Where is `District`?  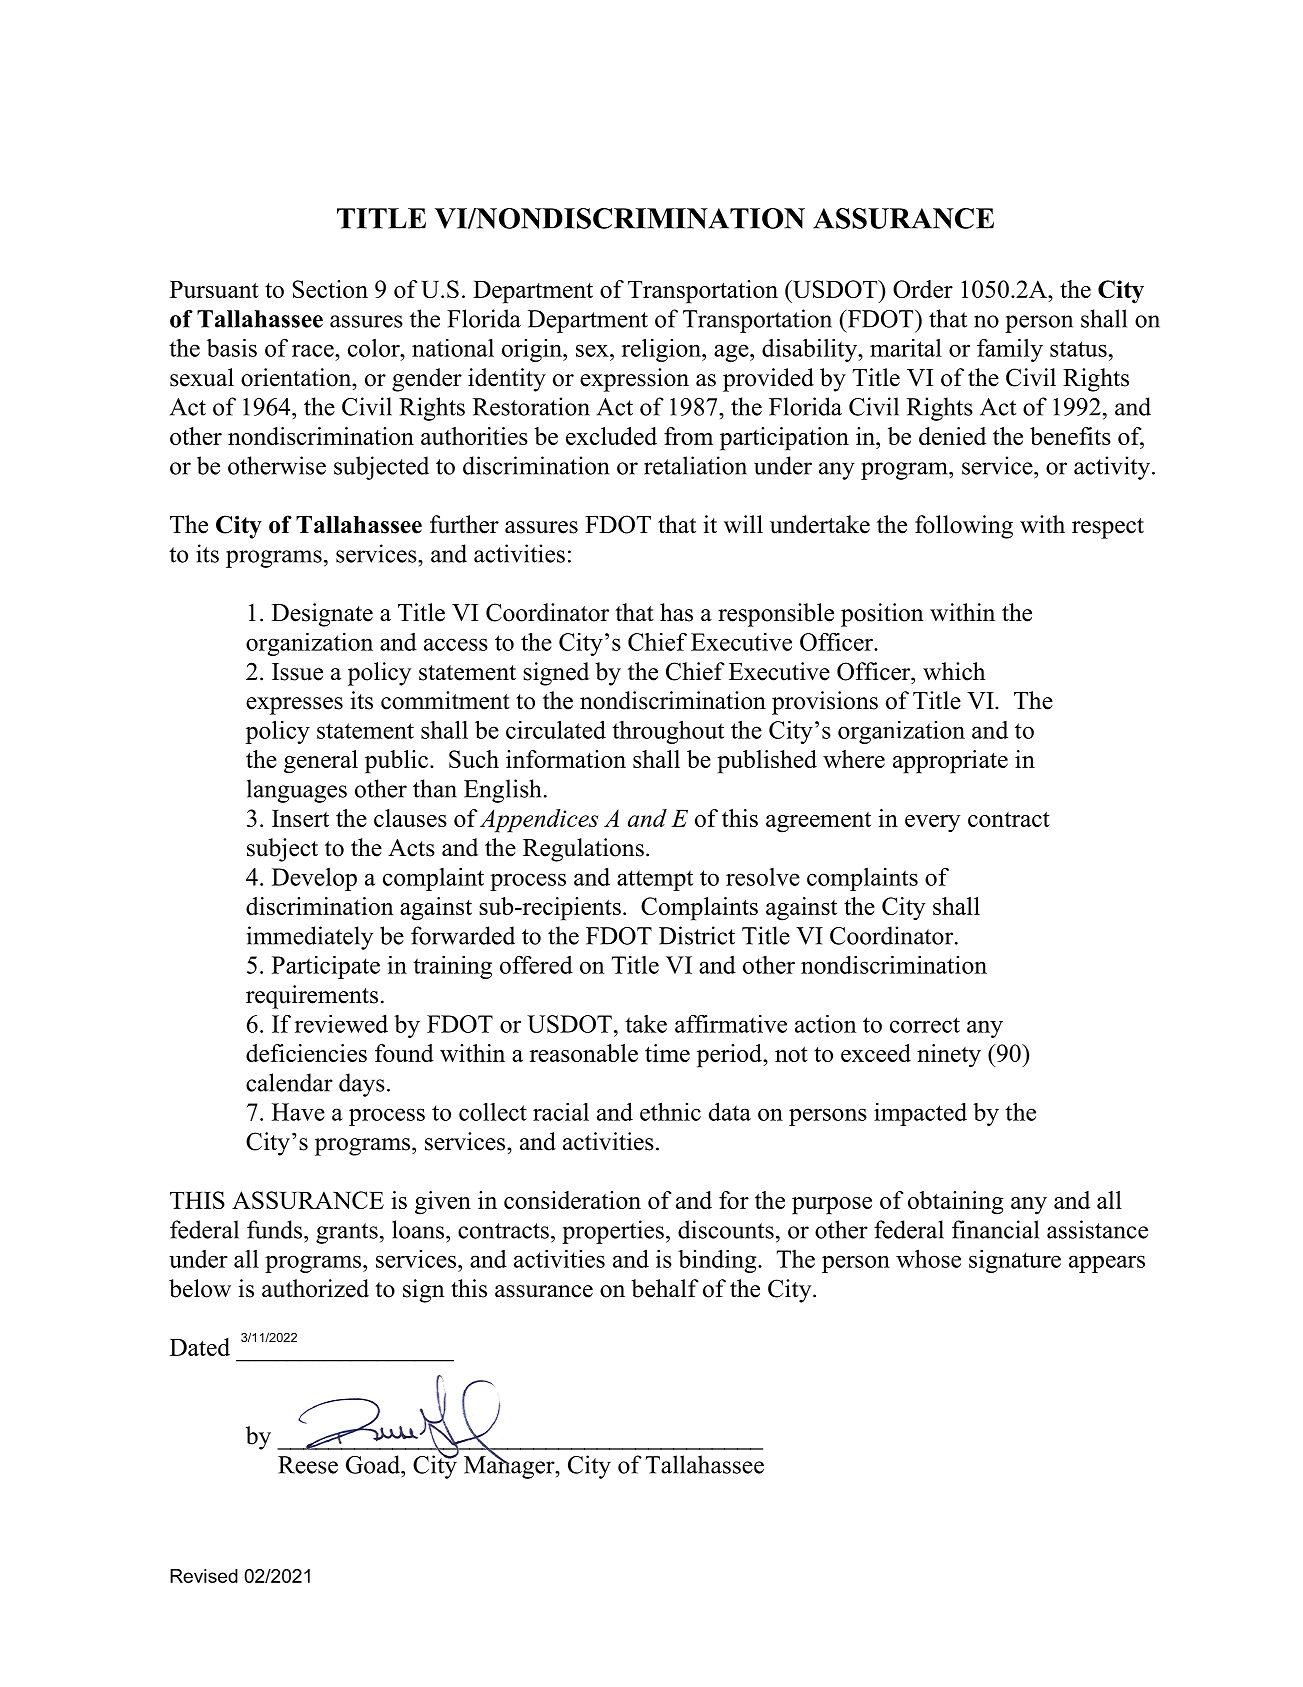 District is located at coordinates (697, 935).
